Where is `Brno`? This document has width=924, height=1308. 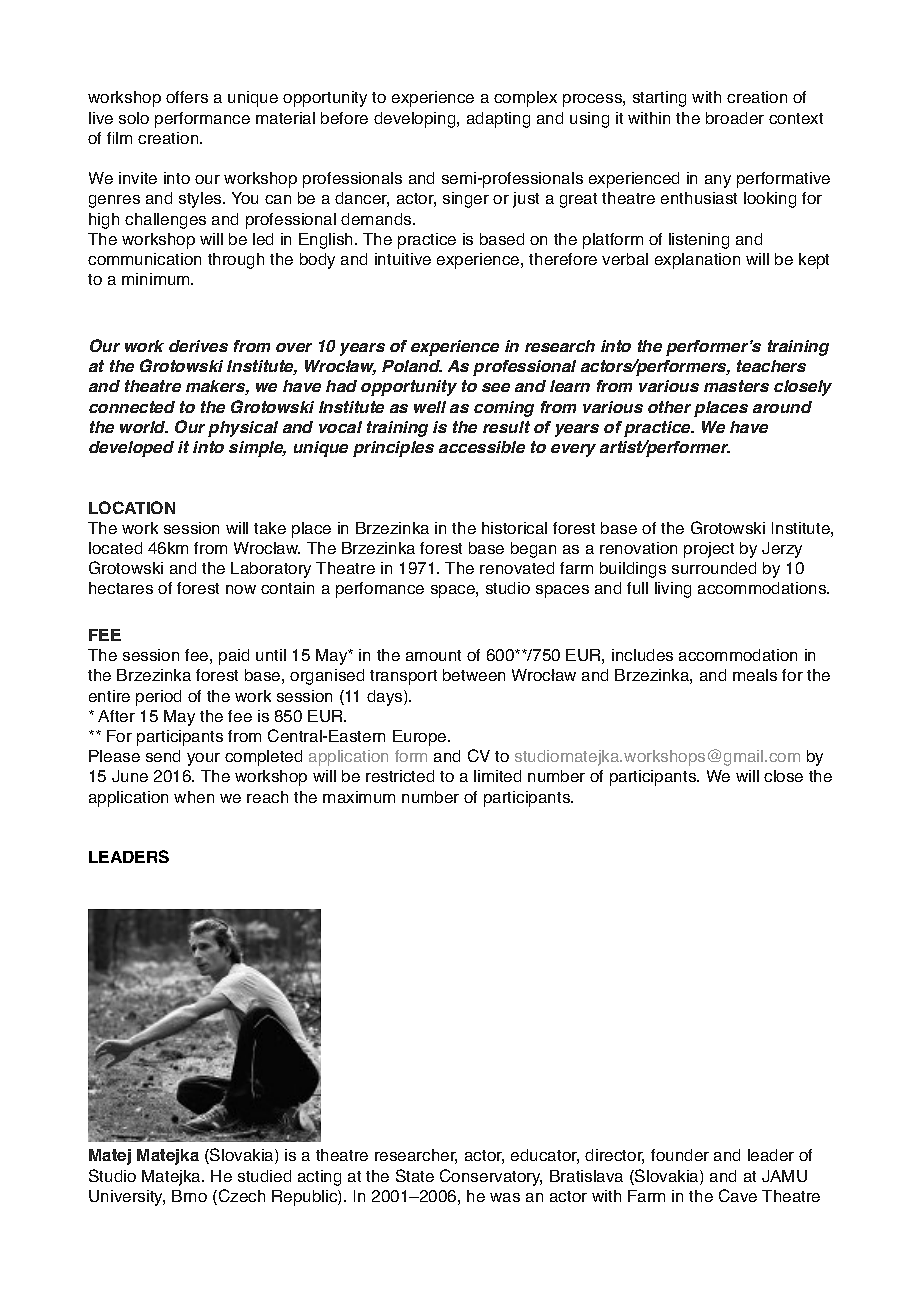 Brno is located at coordinates (189, 1196).
